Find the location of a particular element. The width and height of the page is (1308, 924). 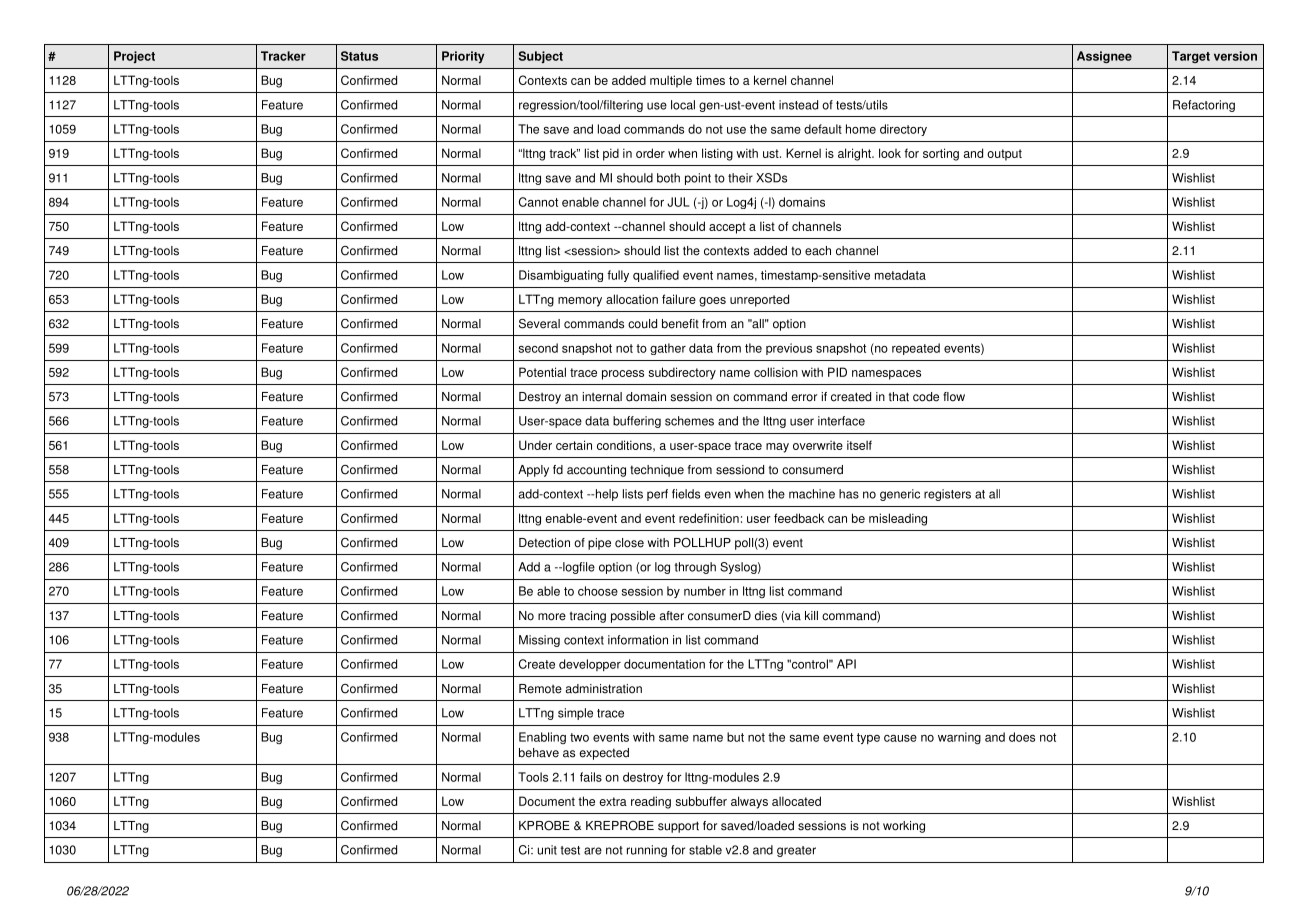

Assignee is located at coordinates (1104, 57).
